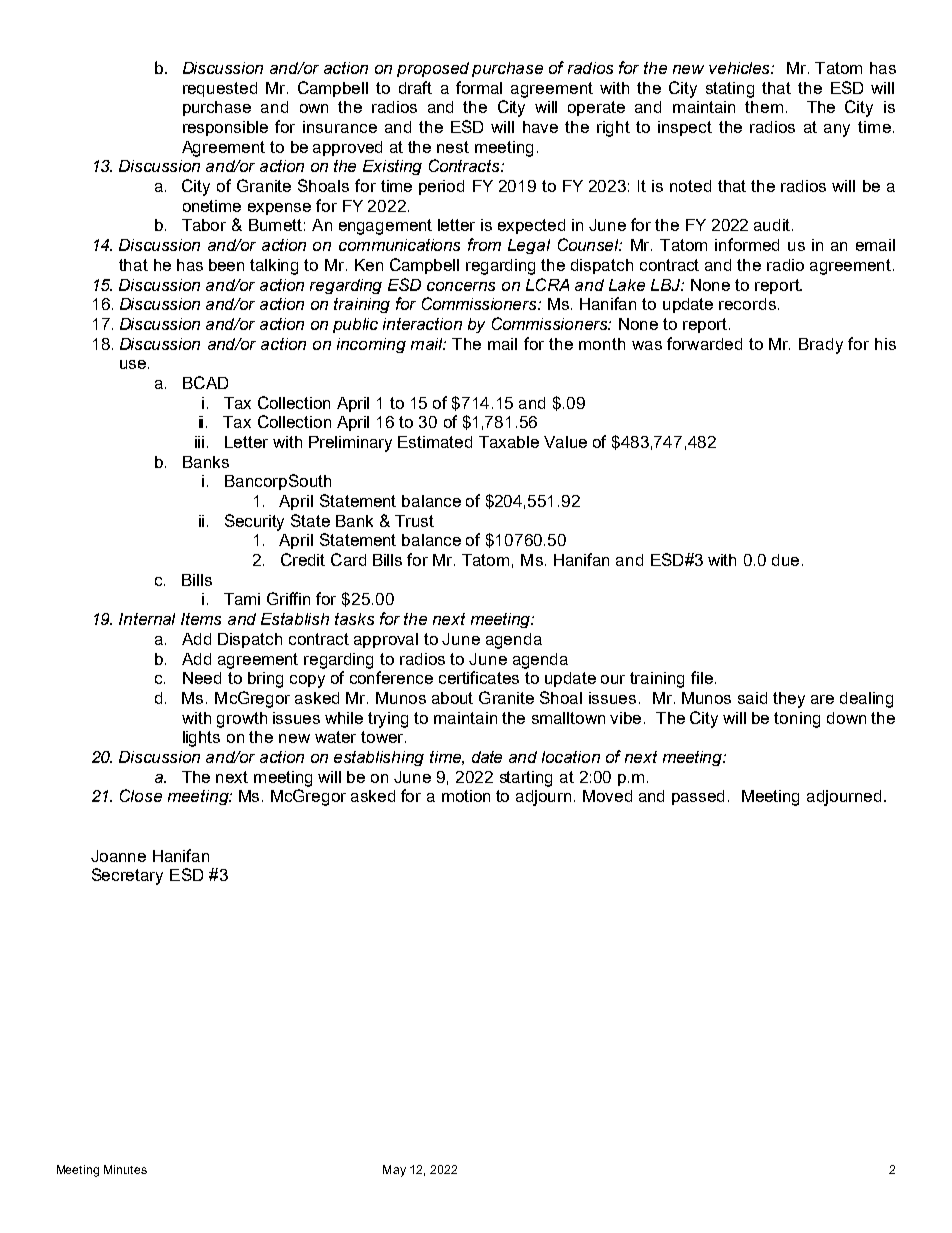 This screenshot has width=952, height=1233. I want to click on formal, so click(479, 87).
